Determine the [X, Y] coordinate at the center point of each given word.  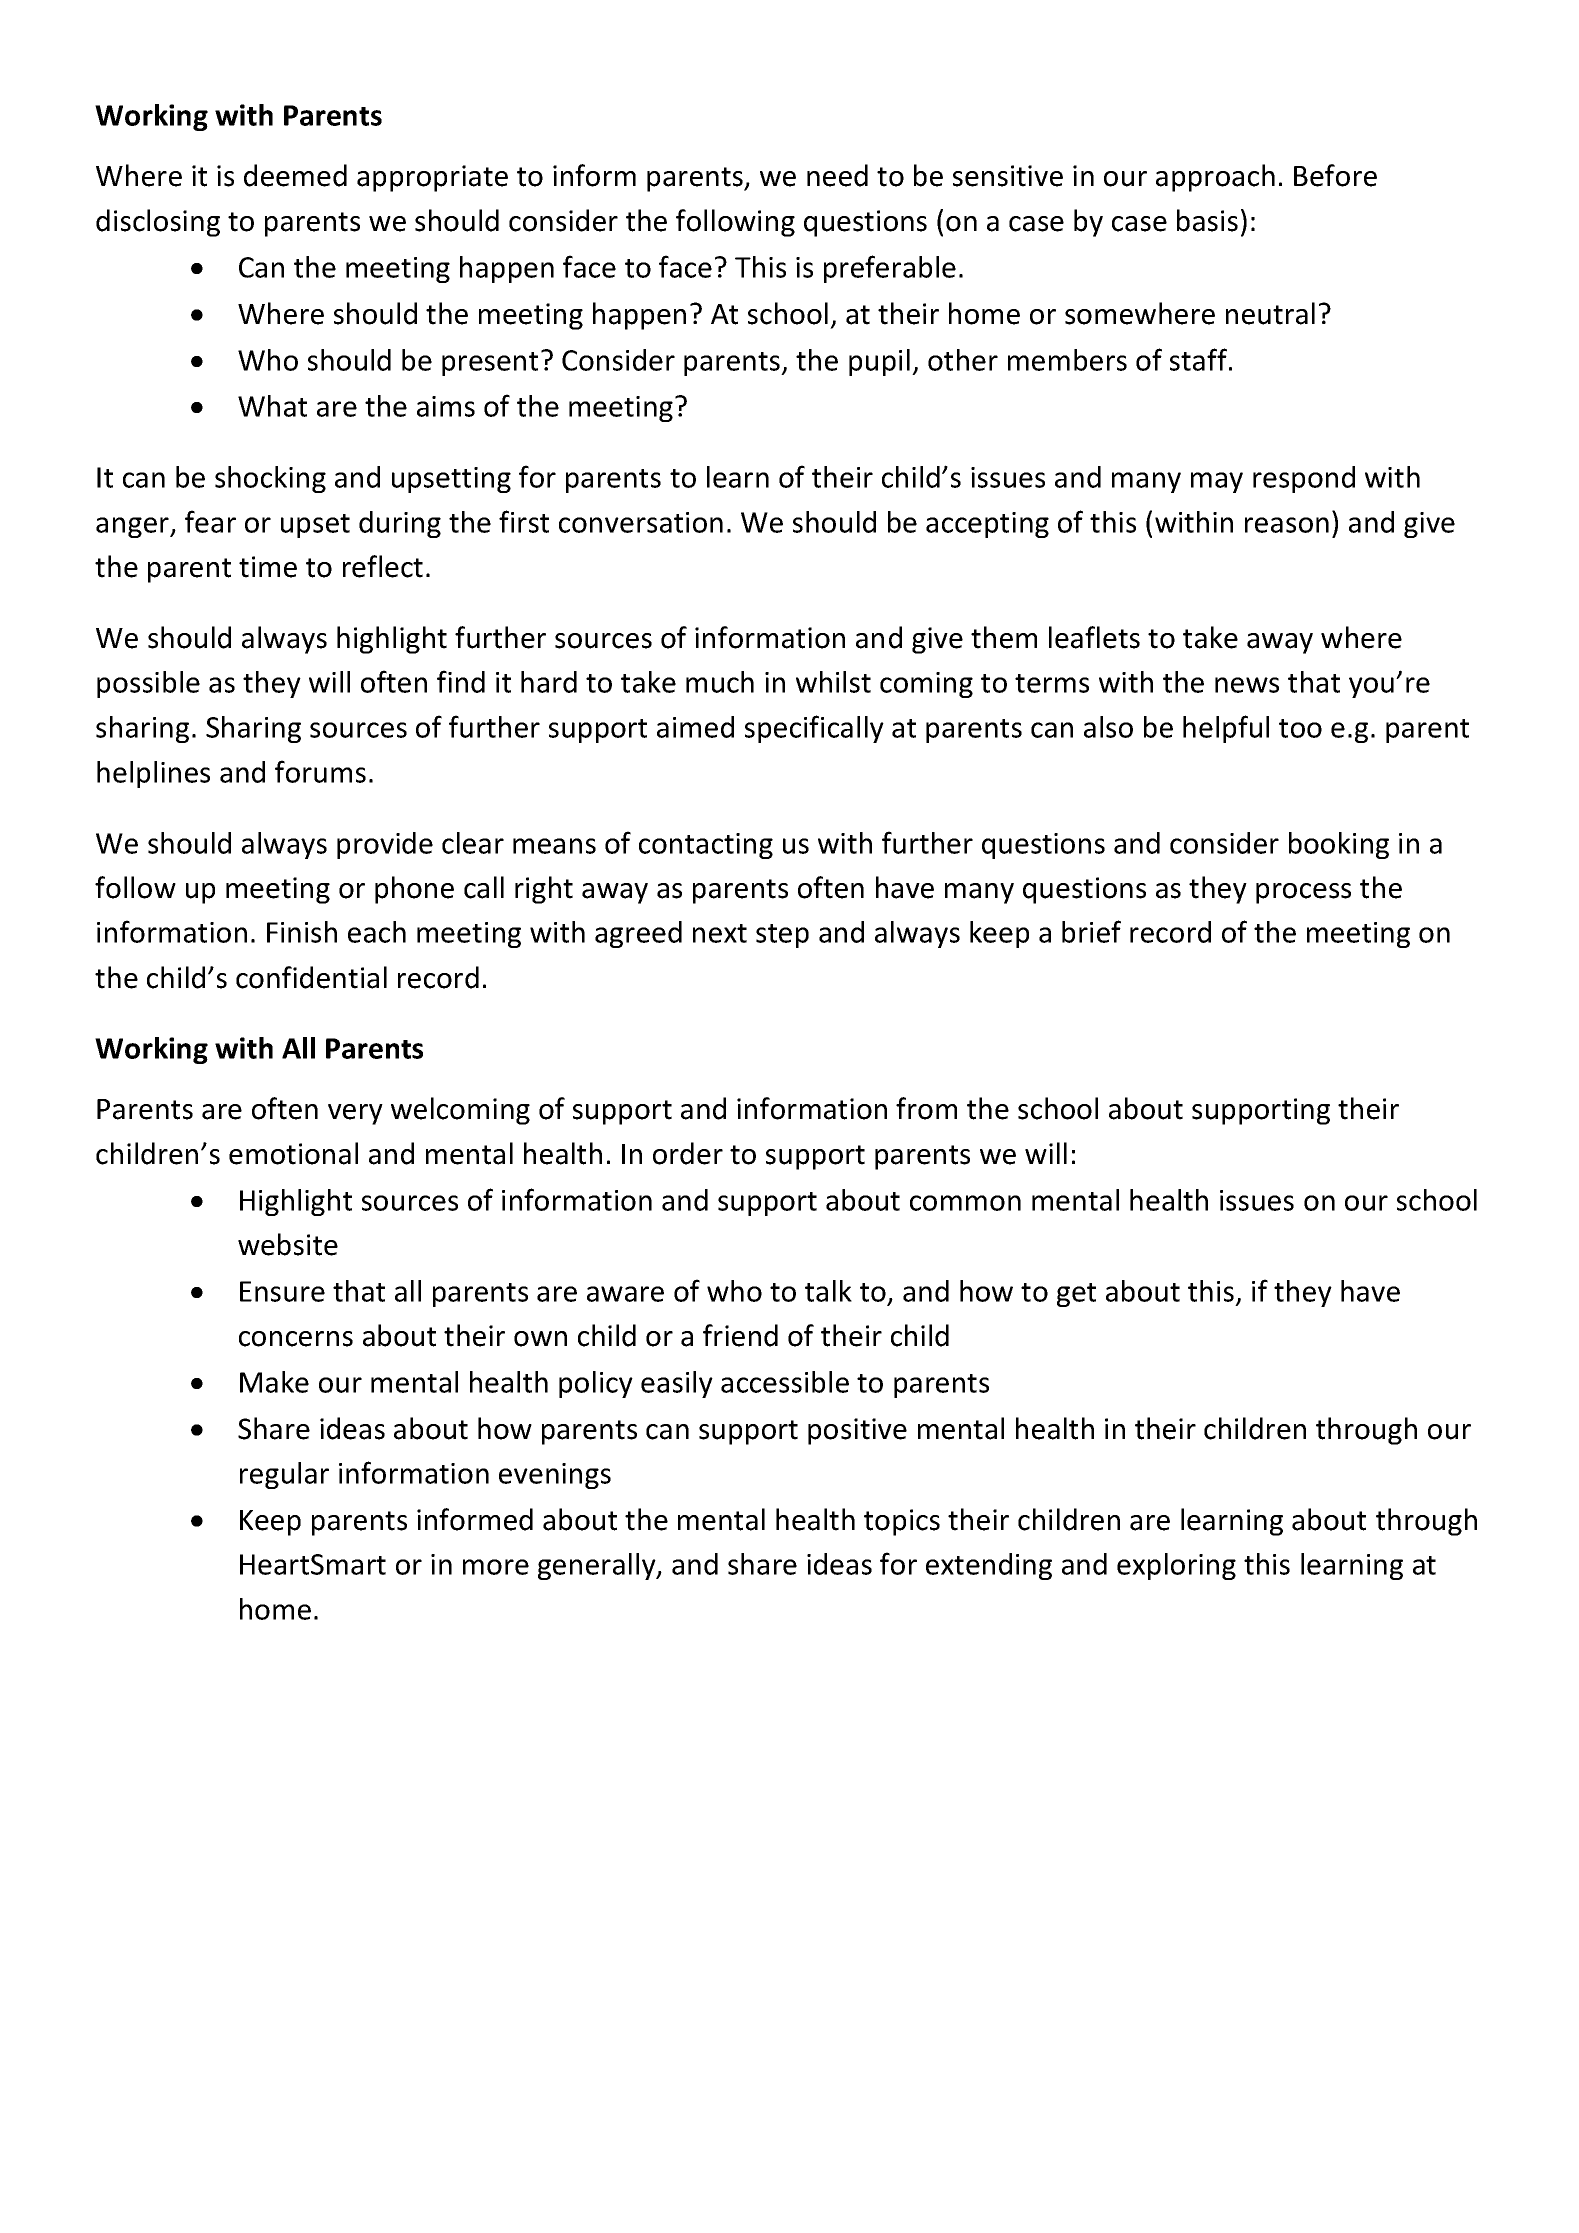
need [837, 175]
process [1303, 893]
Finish [302, 932]
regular [284, 1475]
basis [1207, 220]
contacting [706, 846]
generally [598, 1566]
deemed [295, 175]
